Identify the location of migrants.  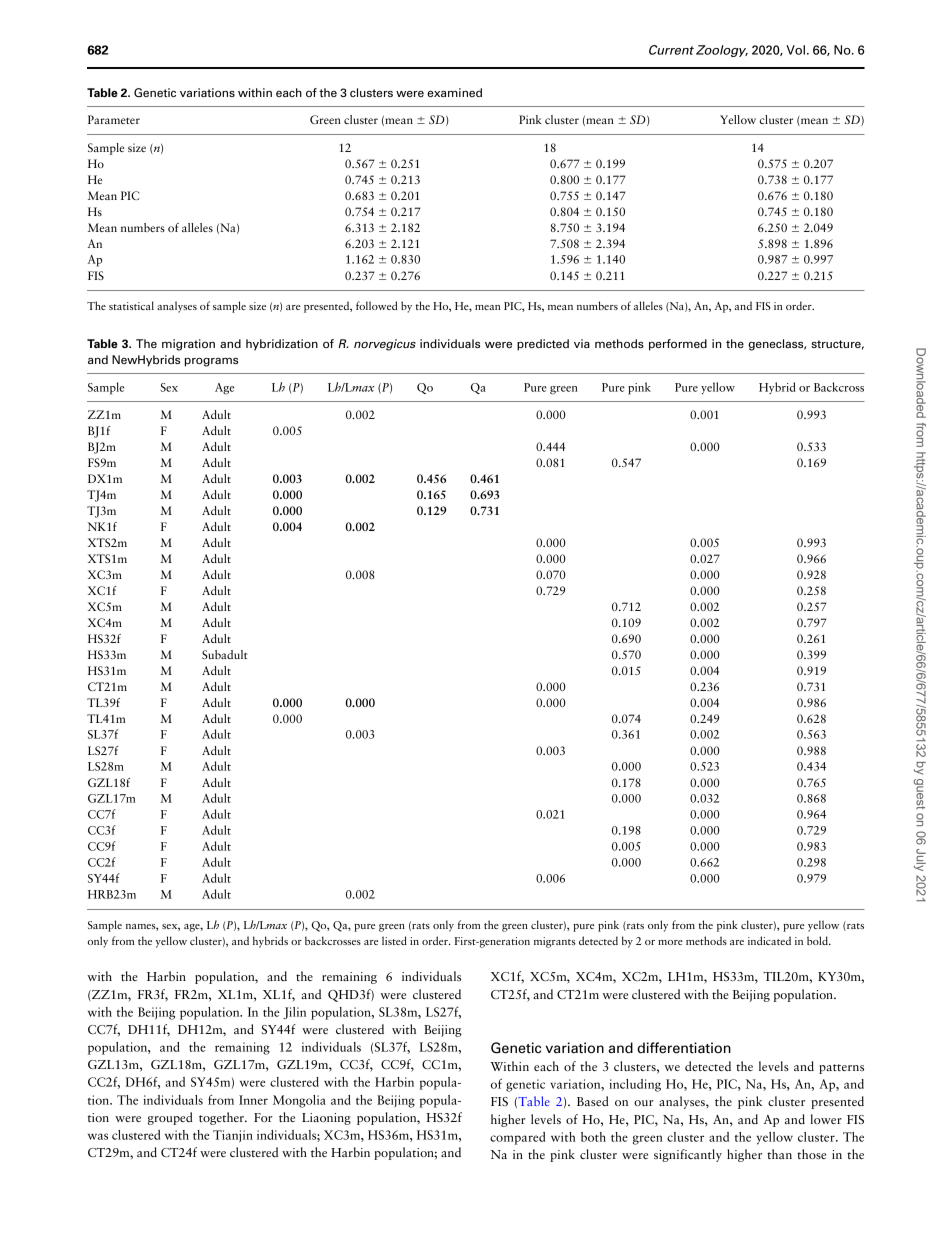
(555, 942).
